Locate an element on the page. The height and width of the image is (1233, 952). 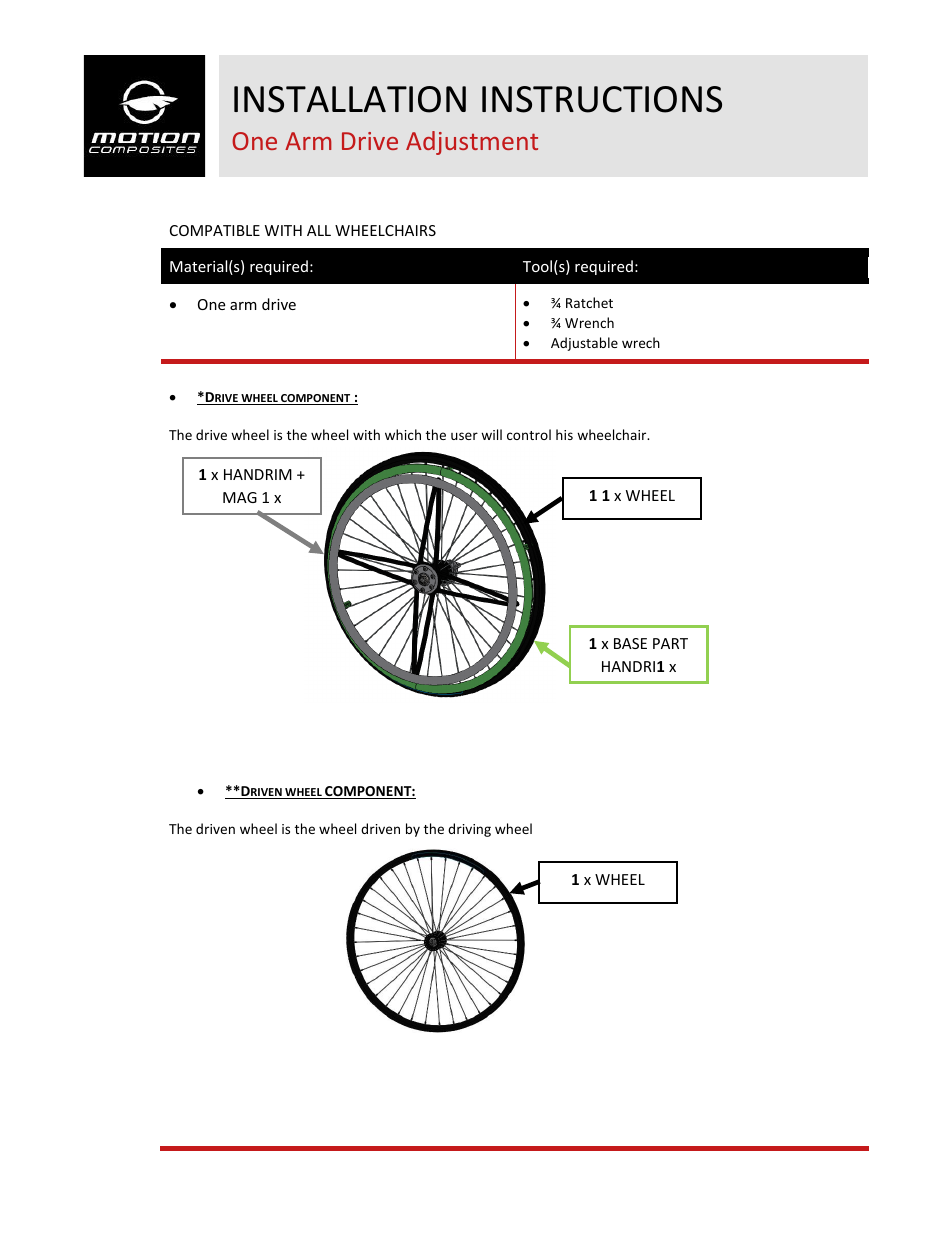
Ratchet is located at coordinates (589, 302).
